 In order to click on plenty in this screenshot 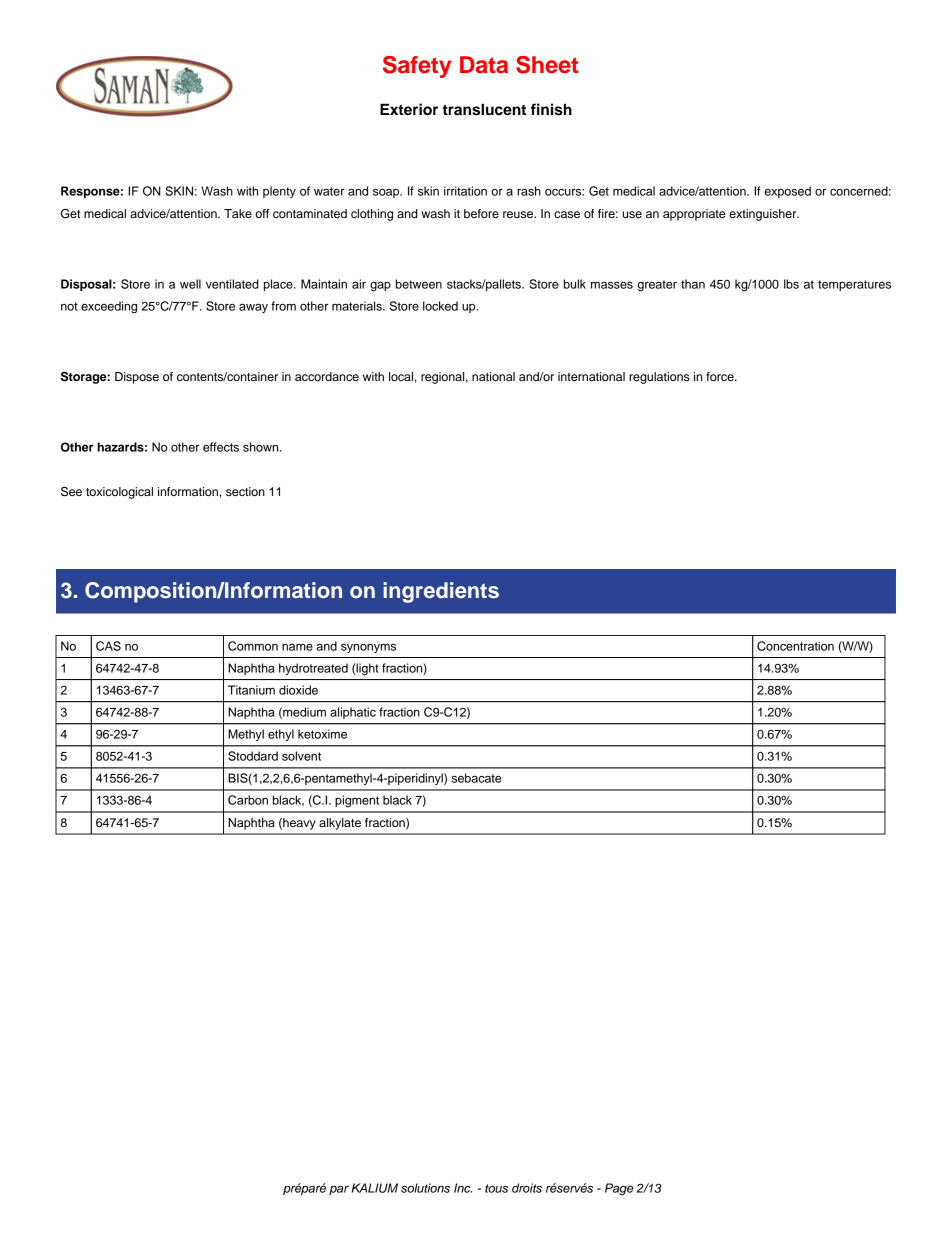, I will do `click(279, 192)`.
